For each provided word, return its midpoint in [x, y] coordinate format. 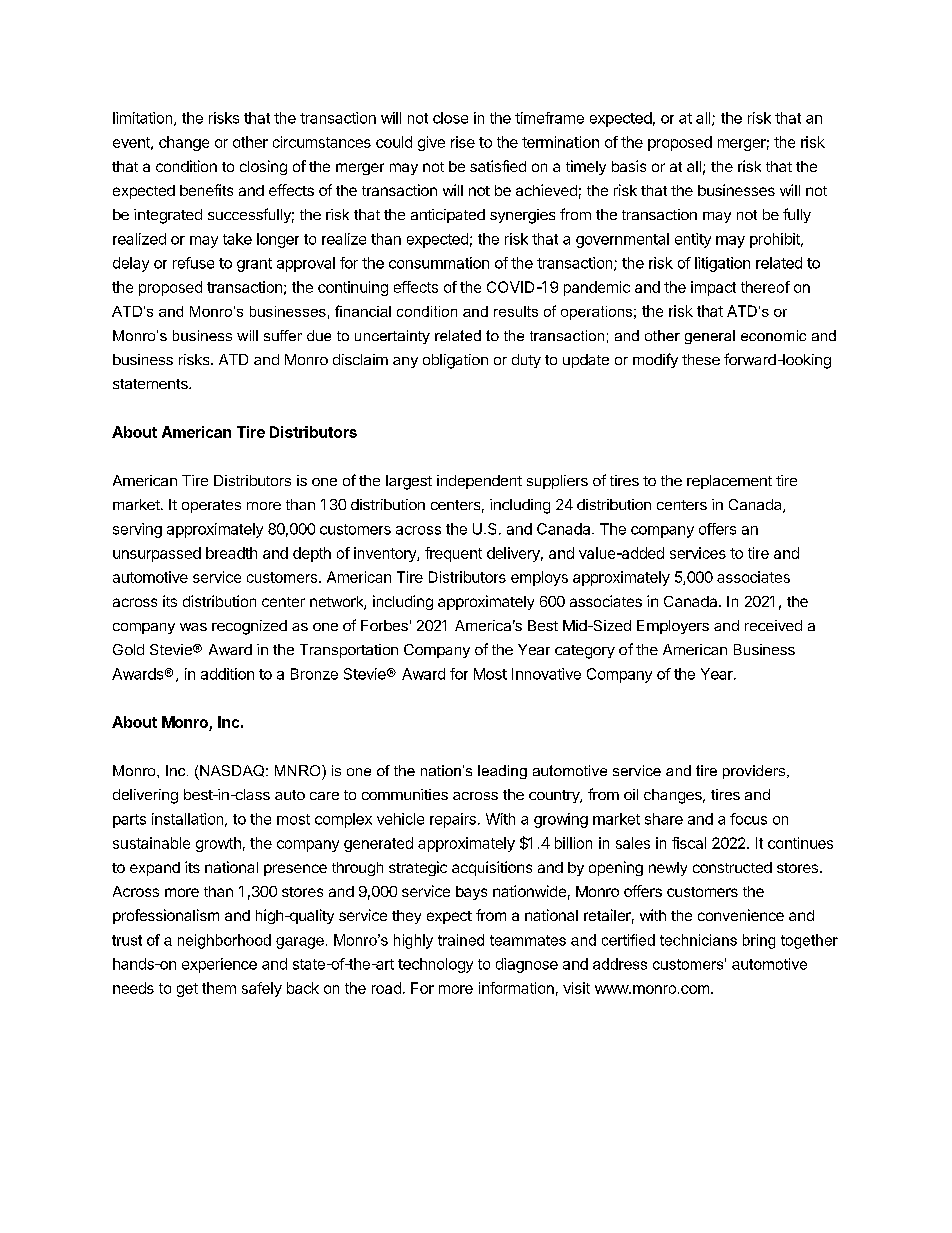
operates [211, 506]
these [701, 359]
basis [629, 166]
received [773, 625]
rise [463, 142]
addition [227, 674]
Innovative [546, 674]
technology [435, 965]
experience [219, 965]
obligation [455, 361]
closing [263, 167]
